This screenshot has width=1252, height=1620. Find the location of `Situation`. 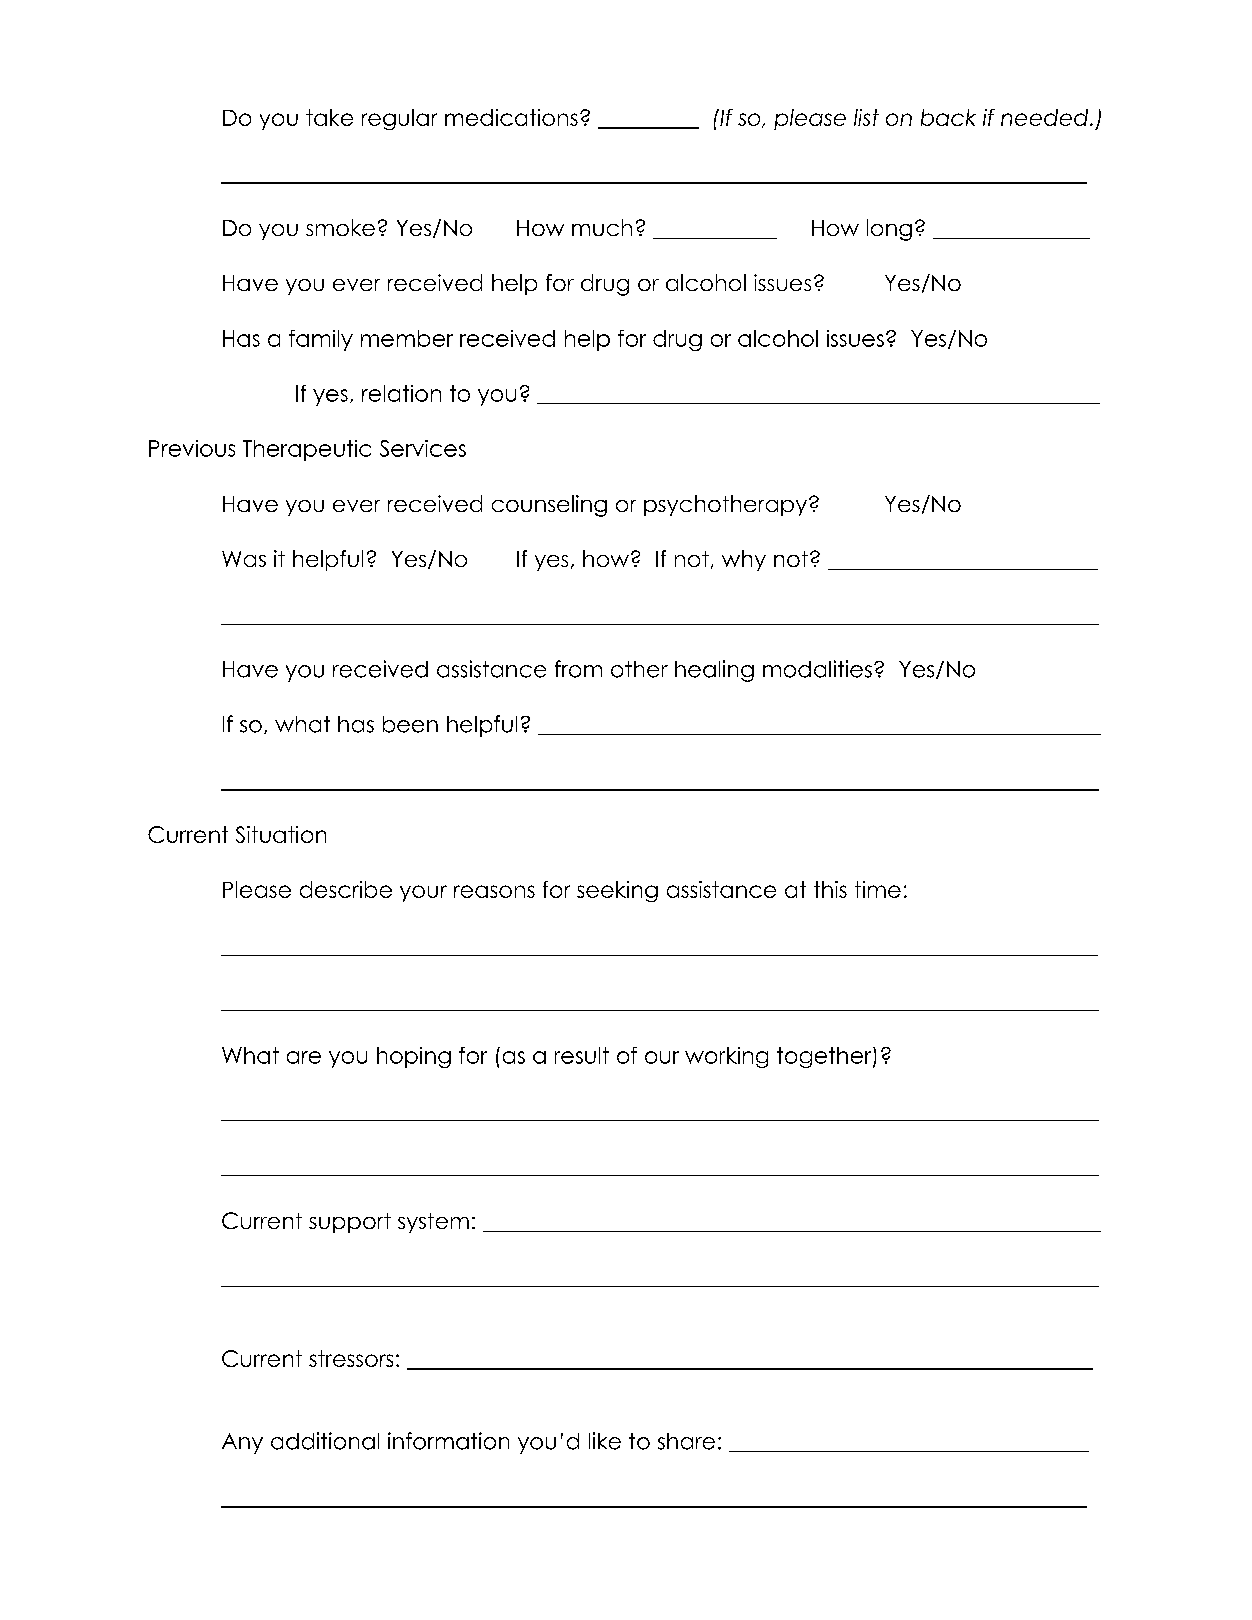

Situation is located at coordinates (281, 834).
